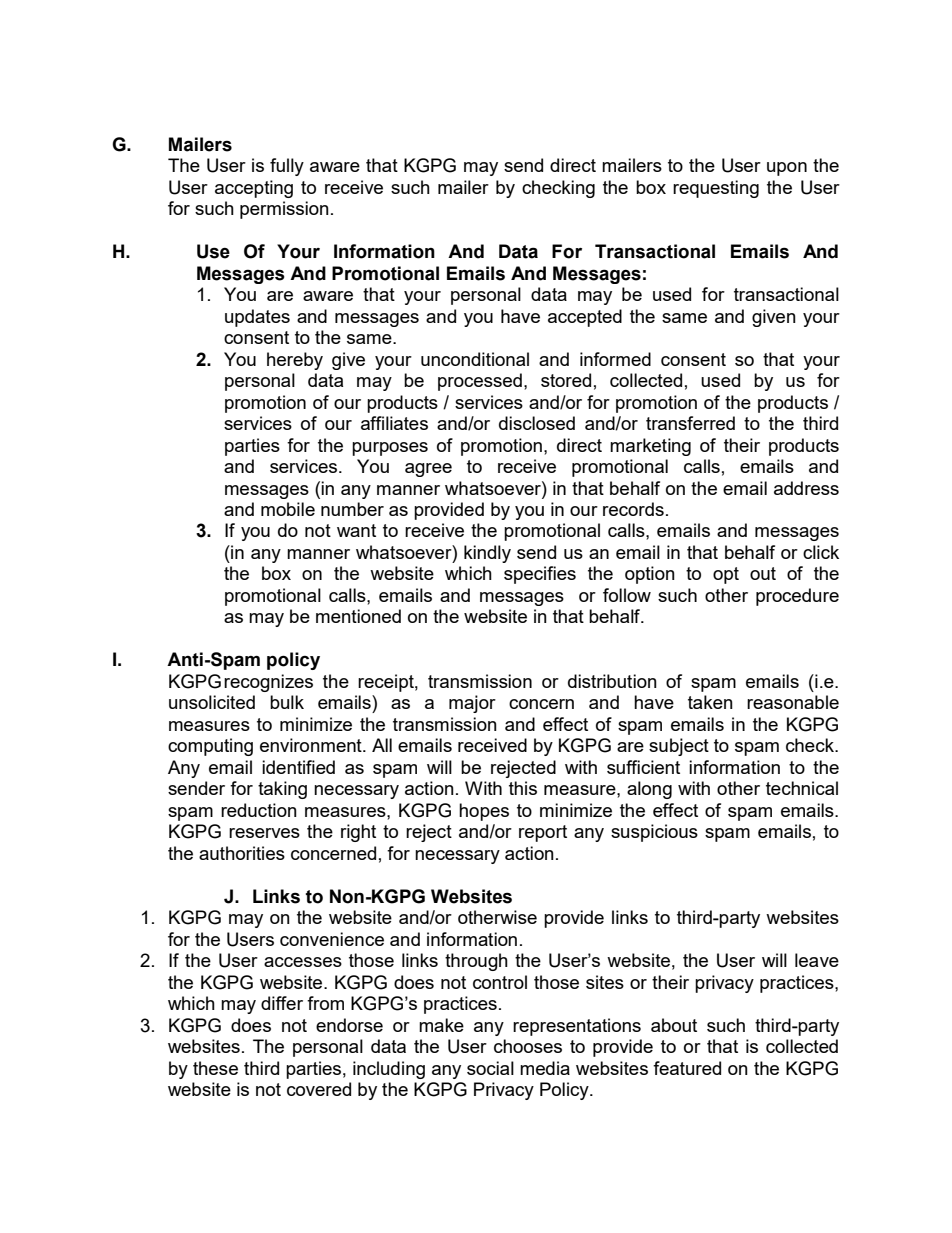  I want to click on recognizes, so click(268, 683).
